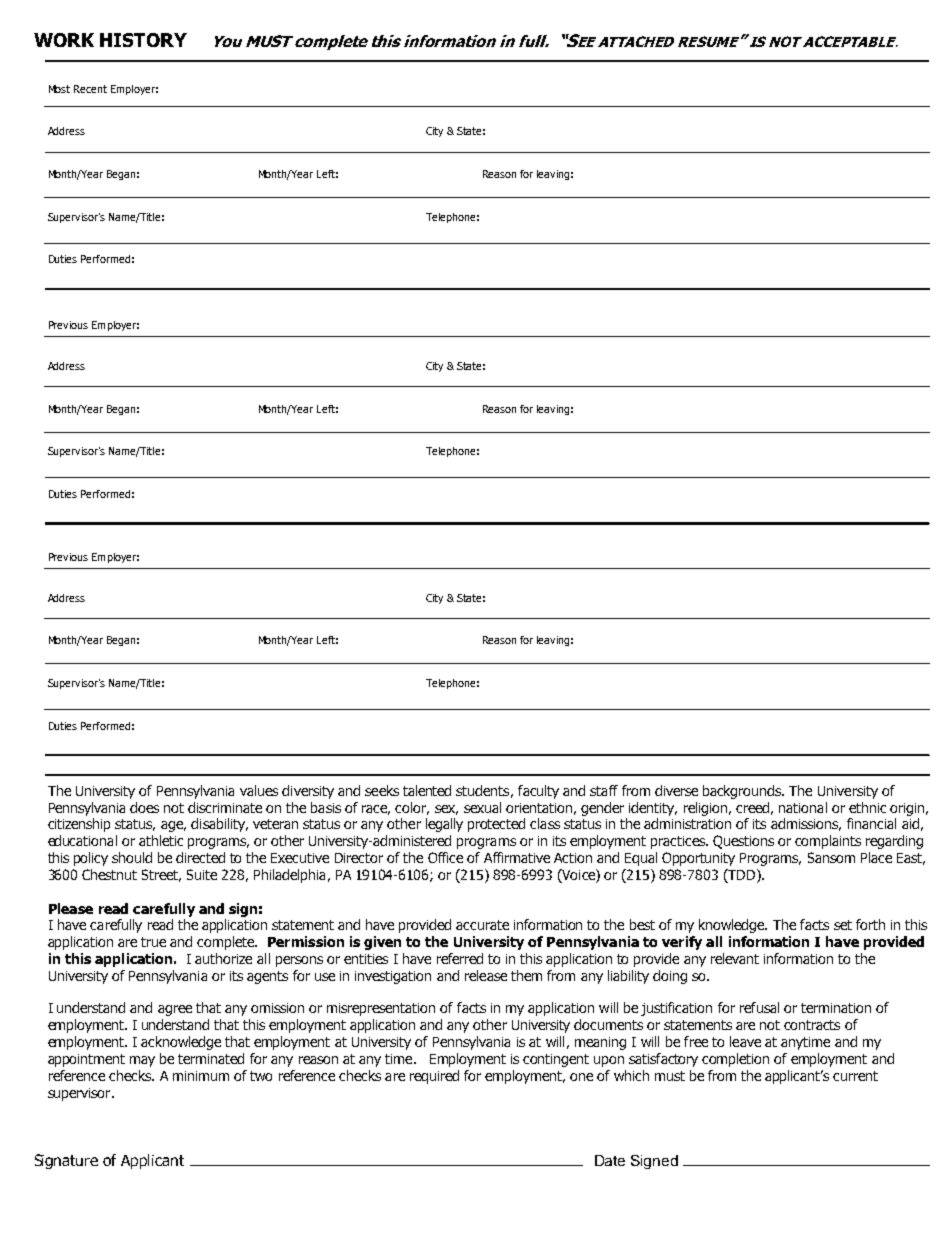  I want to click on Recent, so click(90, 89).
